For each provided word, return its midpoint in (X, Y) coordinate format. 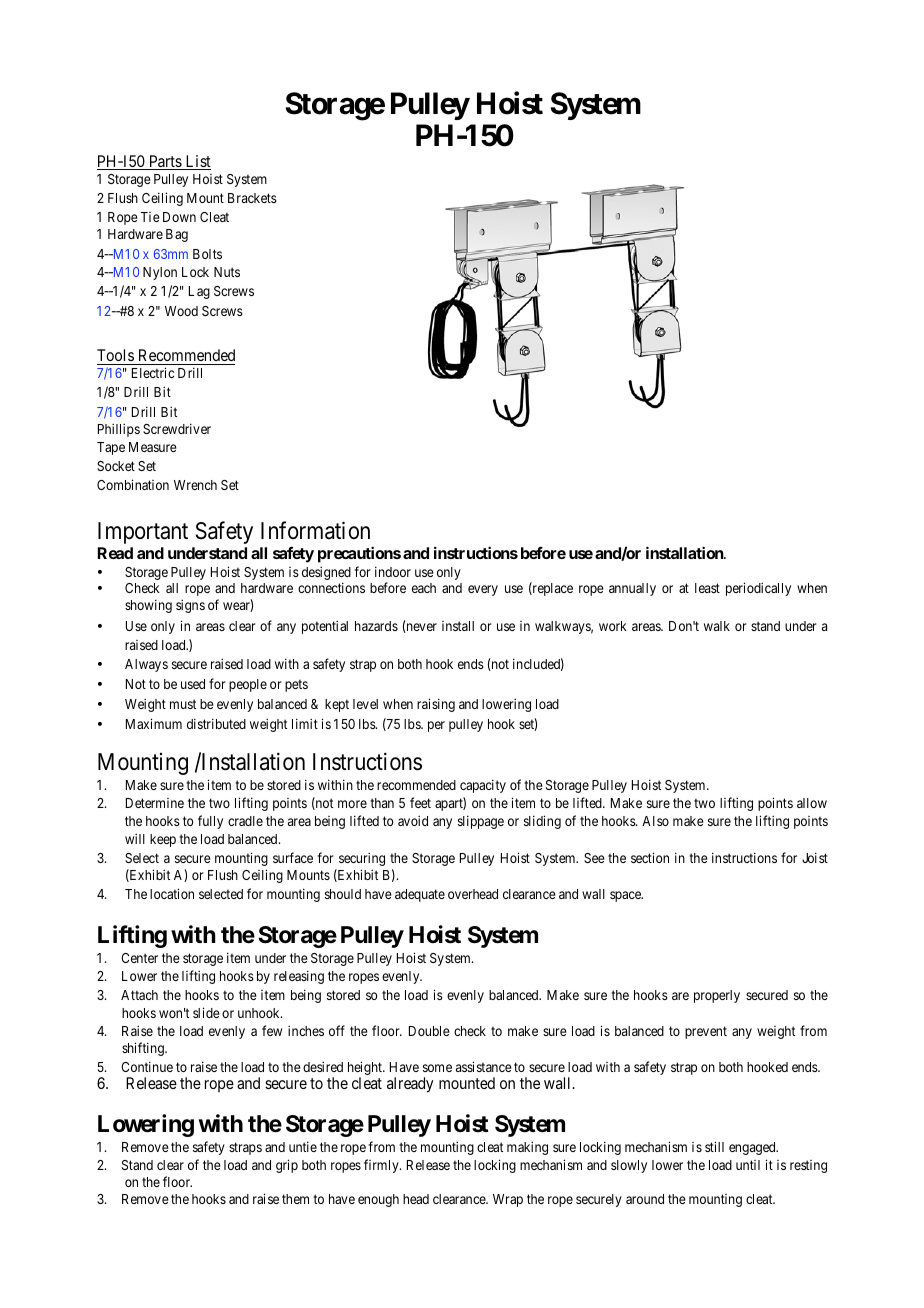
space (626, 896)
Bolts (207, 254)
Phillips (119, 430)
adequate (420, 895)
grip (287, 1166)
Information (315, 531)
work (613, 626)
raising (436, 705)
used (193, 684)
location (172, 893)
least (707, 588)
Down (179, 217)
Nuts (227, 272)
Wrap (508, 1200)
